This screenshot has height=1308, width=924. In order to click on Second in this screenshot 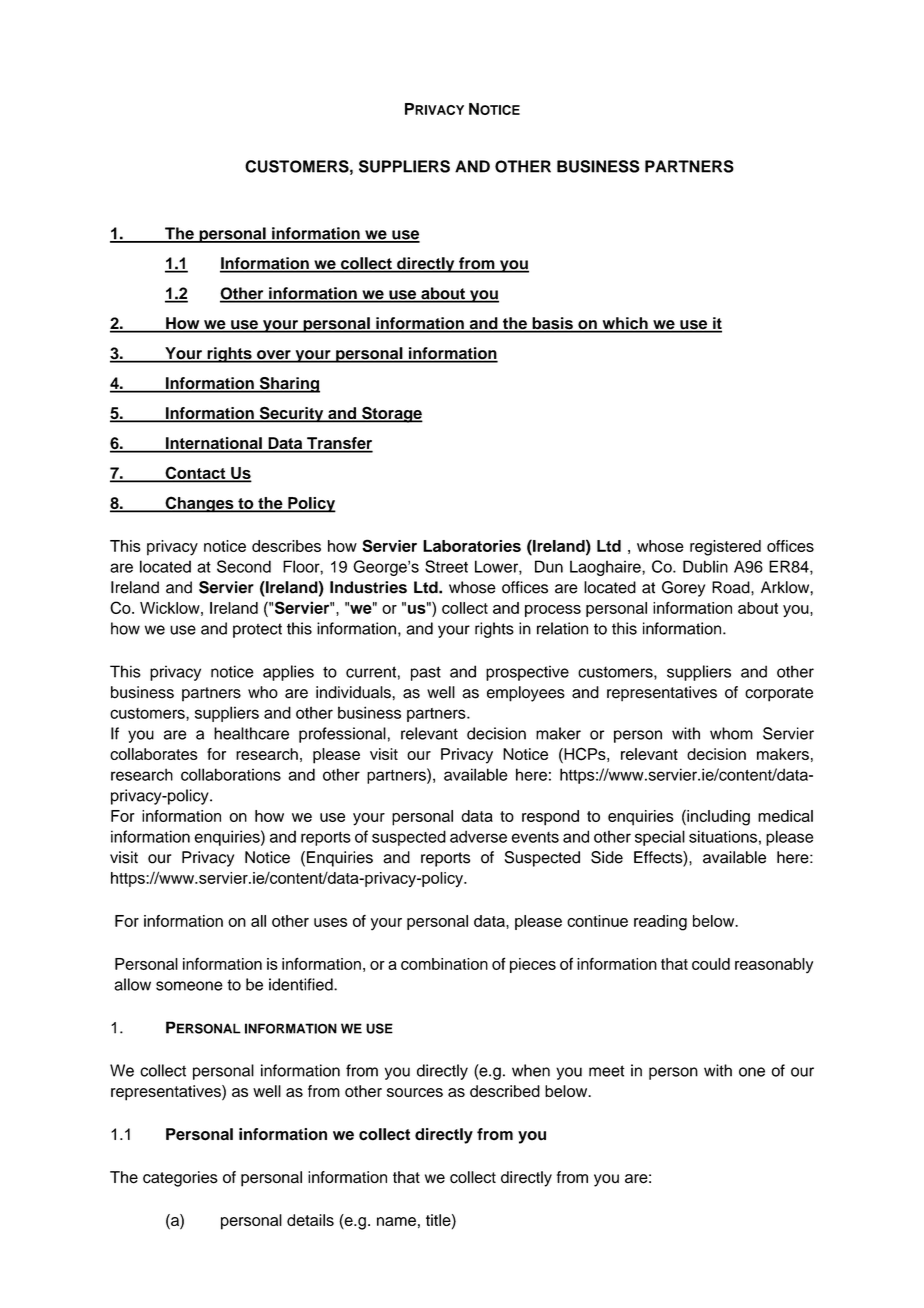, I will do `click(244, 566)`.
